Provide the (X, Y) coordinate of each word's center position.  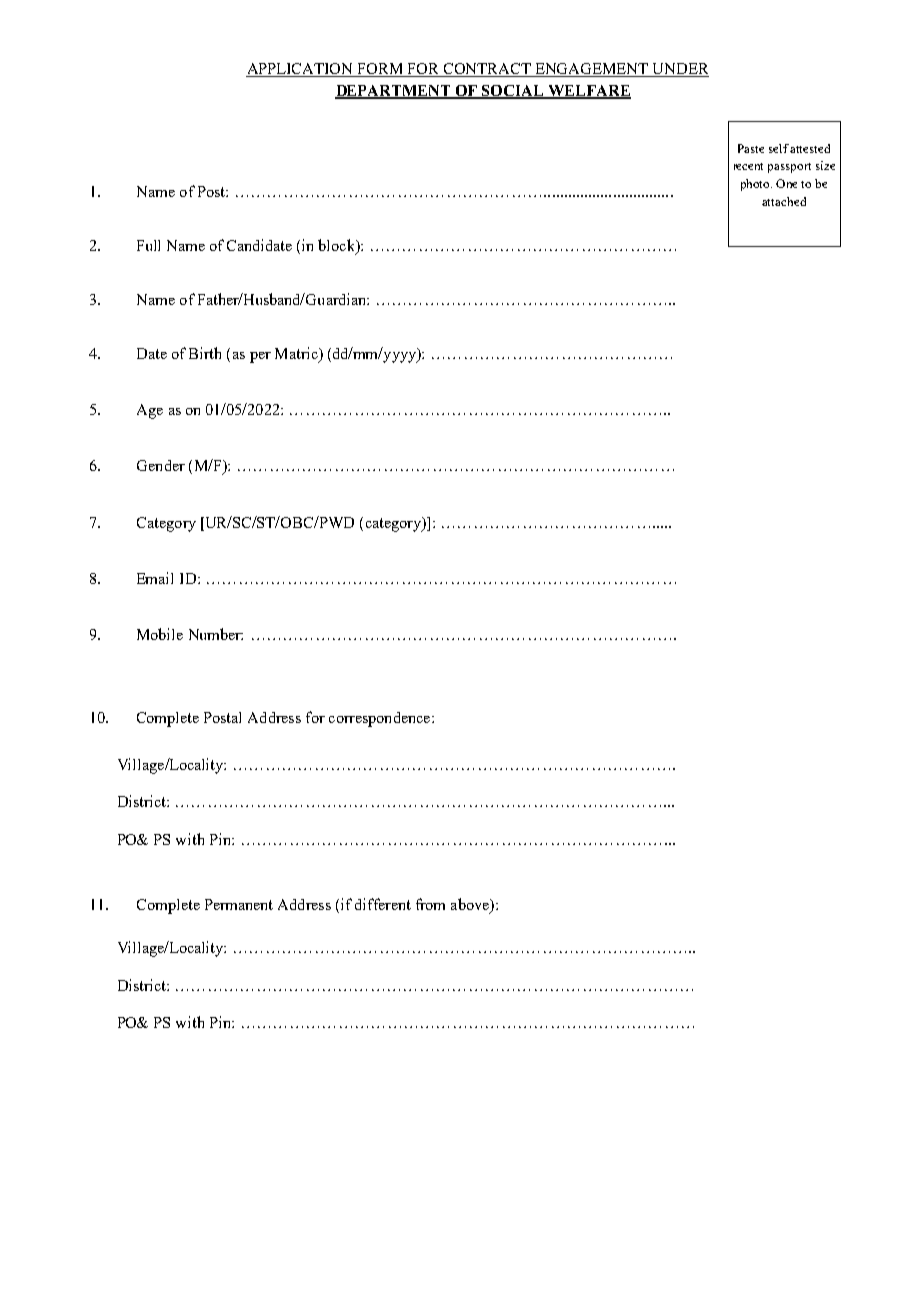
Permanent (239, 904)
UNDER (679, 70)
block (337, 246)
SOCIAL (514, 92)
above (471, 905)
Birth (205, 353)
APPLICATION (301, 70)
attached (784, 201)
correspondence (381, 719)
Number (216, 634)
